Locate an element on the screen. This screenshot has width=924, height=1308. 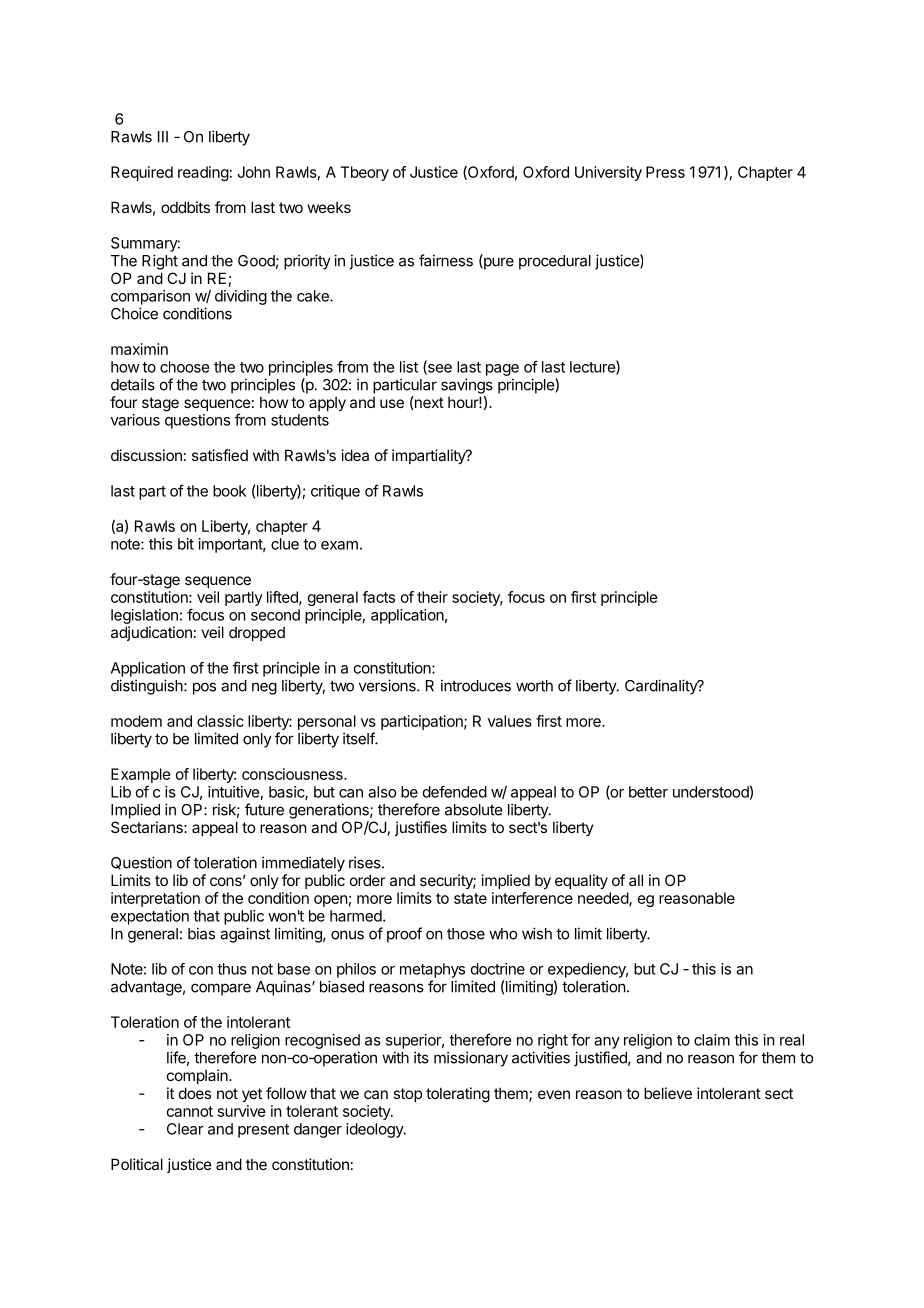
fairness is located at coordinates (446, 260).
